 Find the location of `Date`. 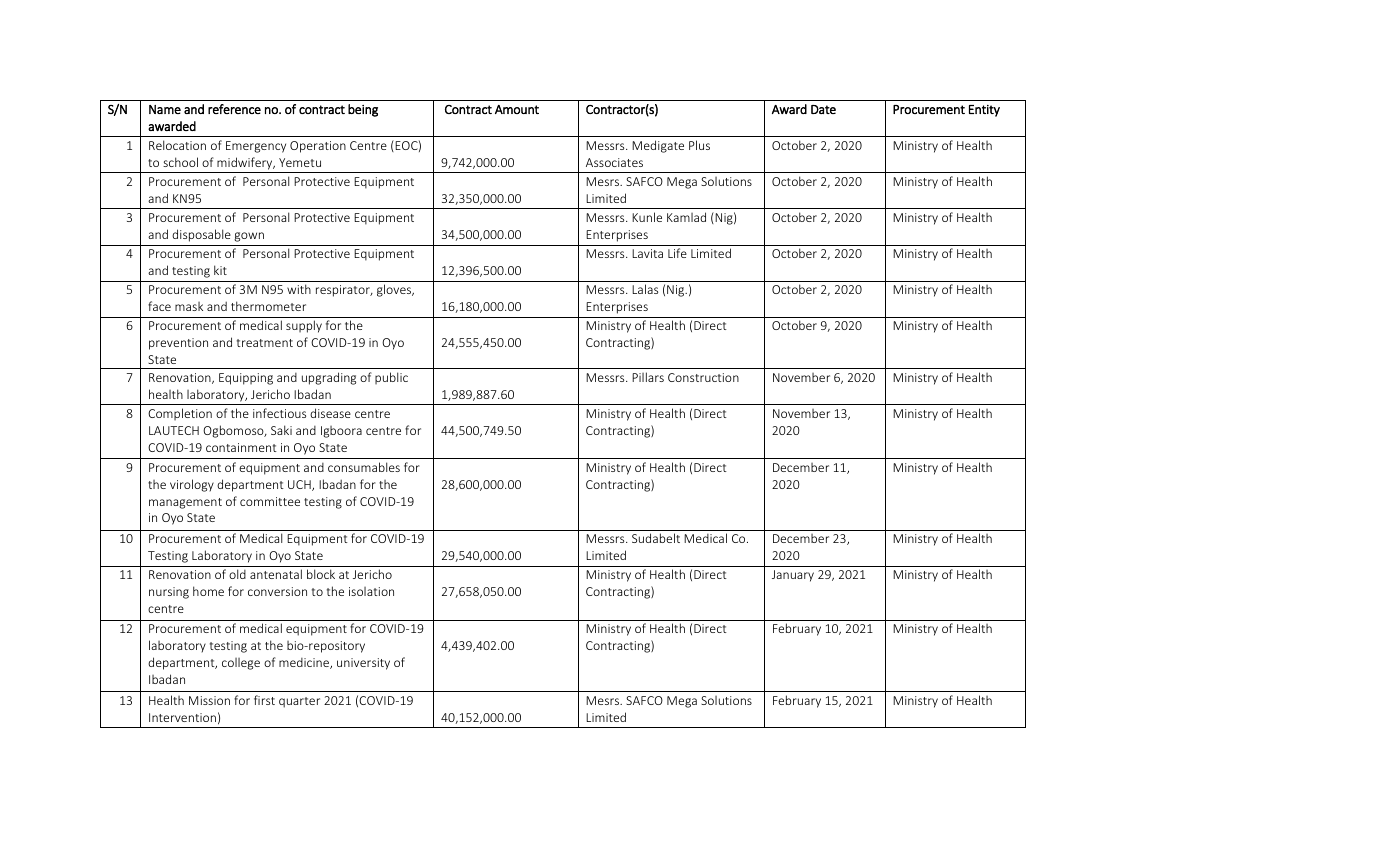

Date is located at coordinates (823, 109).
